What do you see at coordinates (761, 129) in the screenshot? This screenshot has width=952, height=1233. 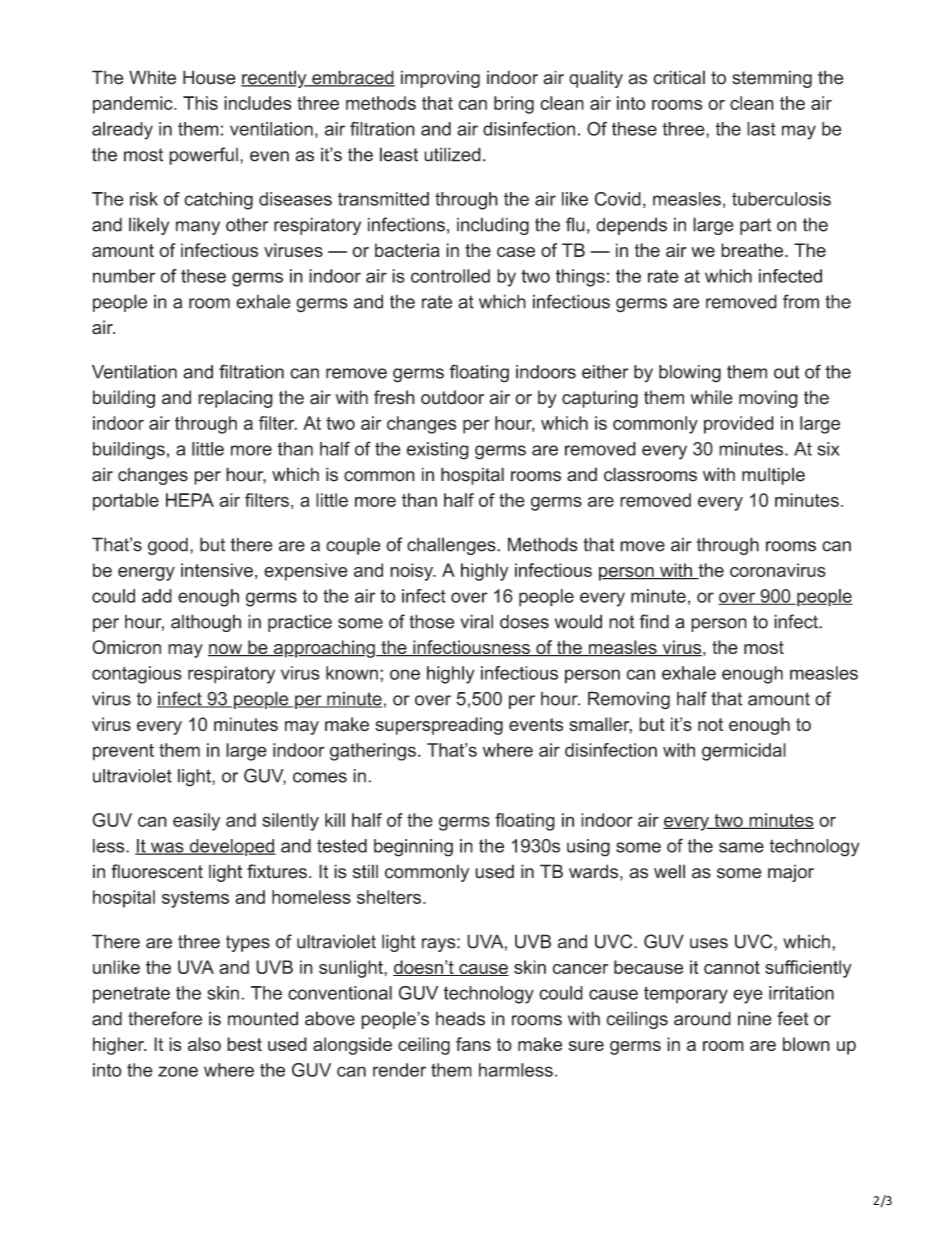 I see `last` at bounding box center [761, 129].
